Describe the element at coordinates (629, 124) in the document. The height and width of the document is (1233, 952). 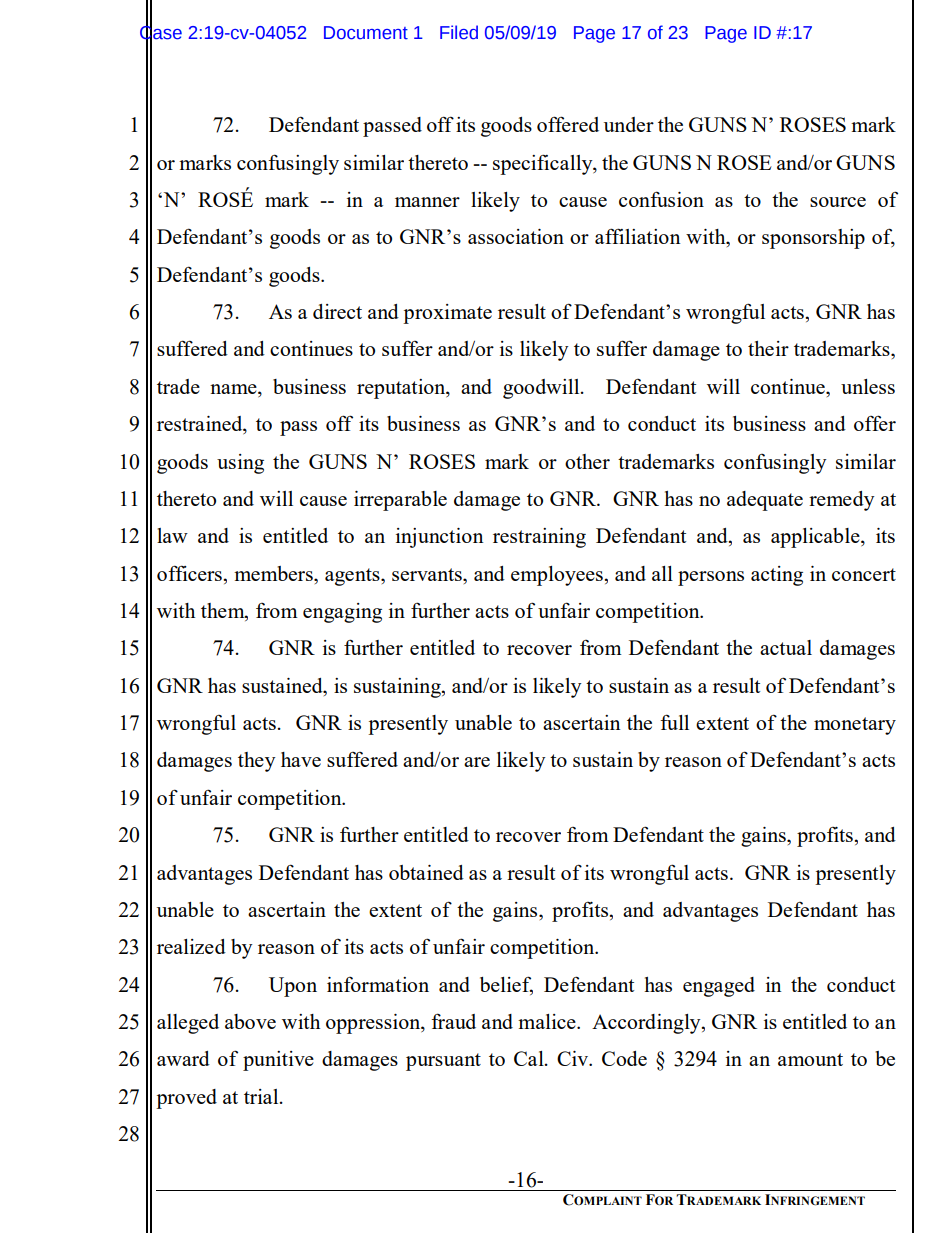
I see `under` at that location.
